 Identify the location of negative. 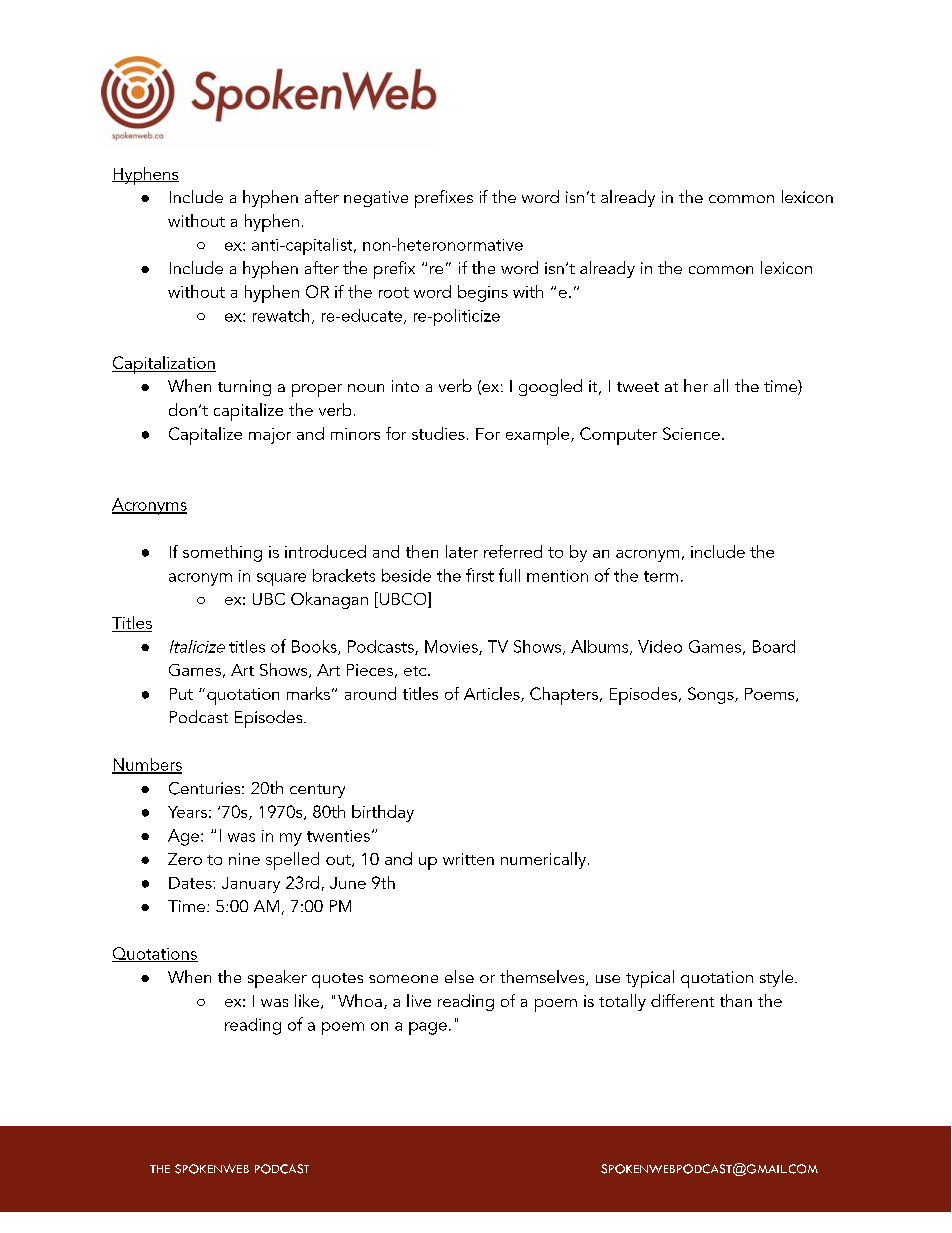
(376, 199).
